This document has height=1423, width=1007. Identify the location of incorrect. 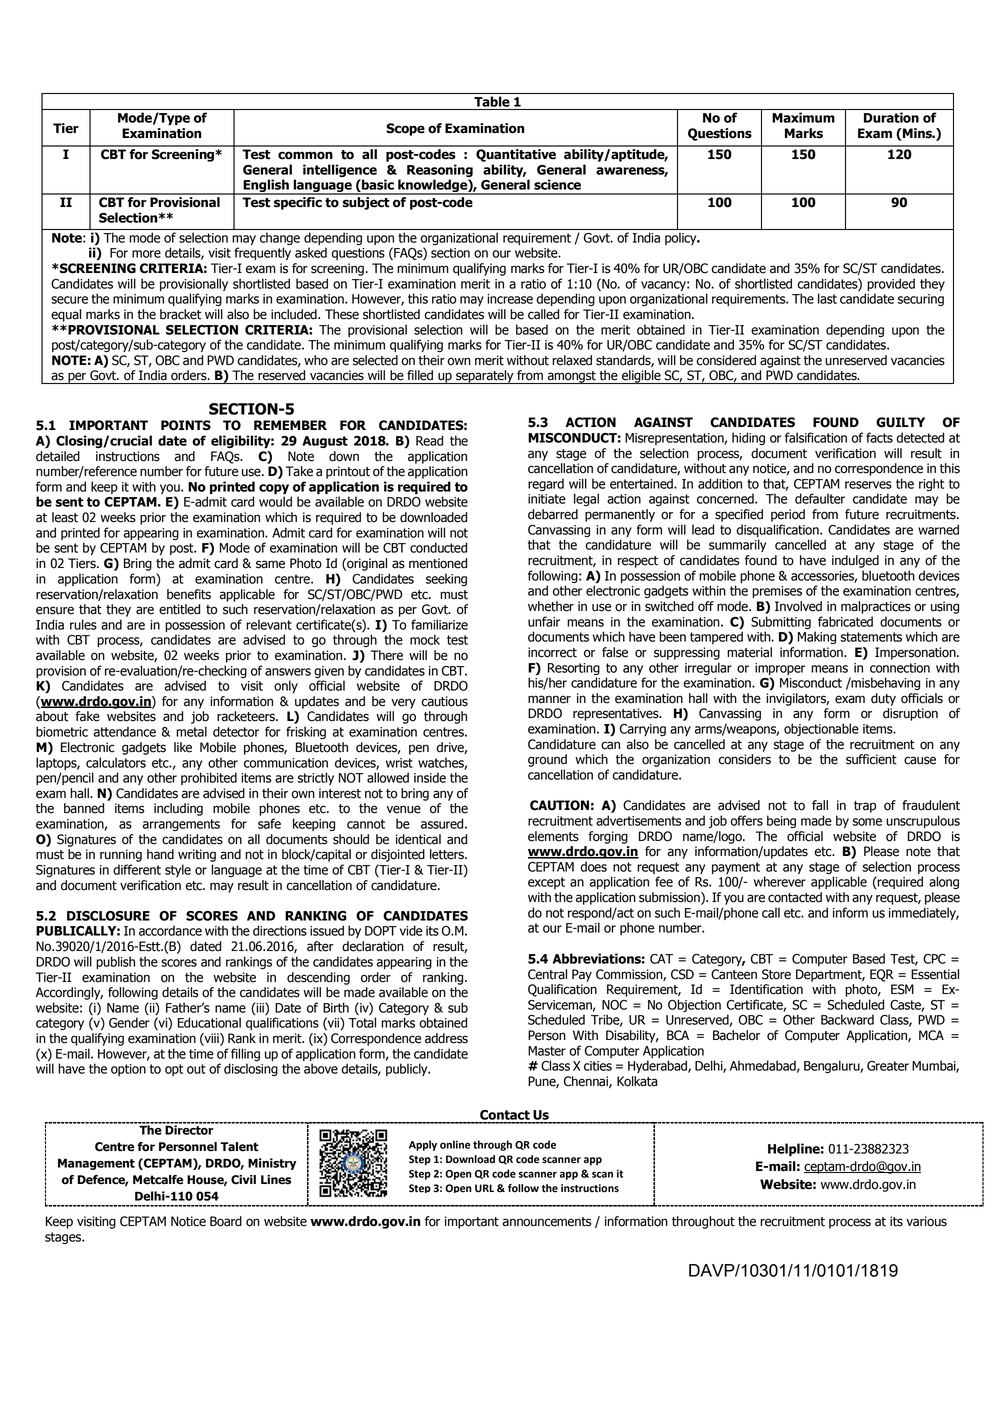
(552, 652).
